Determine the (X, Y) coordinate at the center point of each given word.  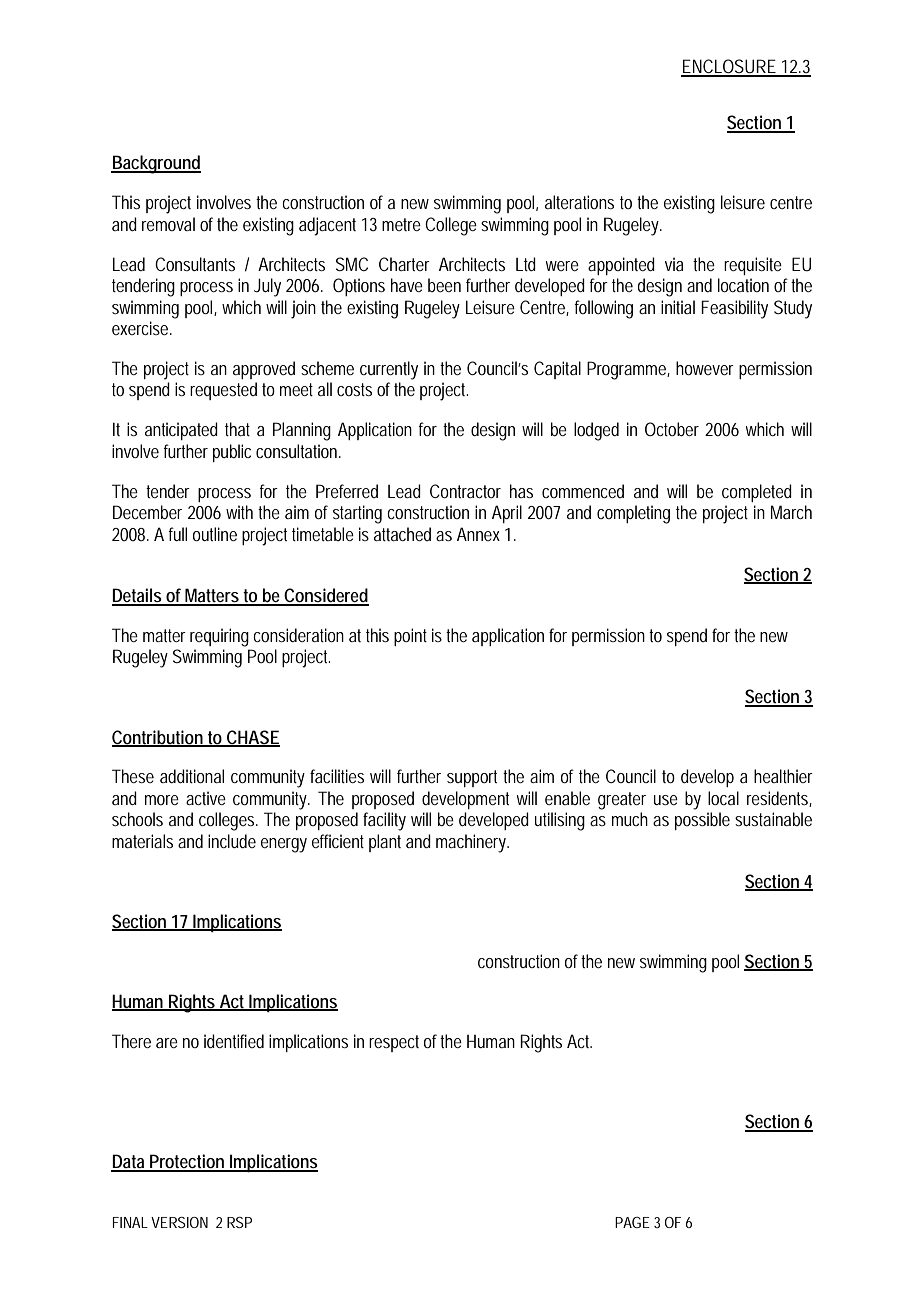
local (723, 798)
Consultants (195, 264)
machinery (472, 843)
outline (215, 534)
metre (401, 224)
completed (757, 493)
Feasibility (734, 309)
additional (192, 776)
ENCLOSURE (729, 67)
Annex (478, 534)
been (444, 285)
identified (234, 1041)
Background (156, 164)
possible (702, 821)
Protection (188, 1162)
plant (385, 843)
